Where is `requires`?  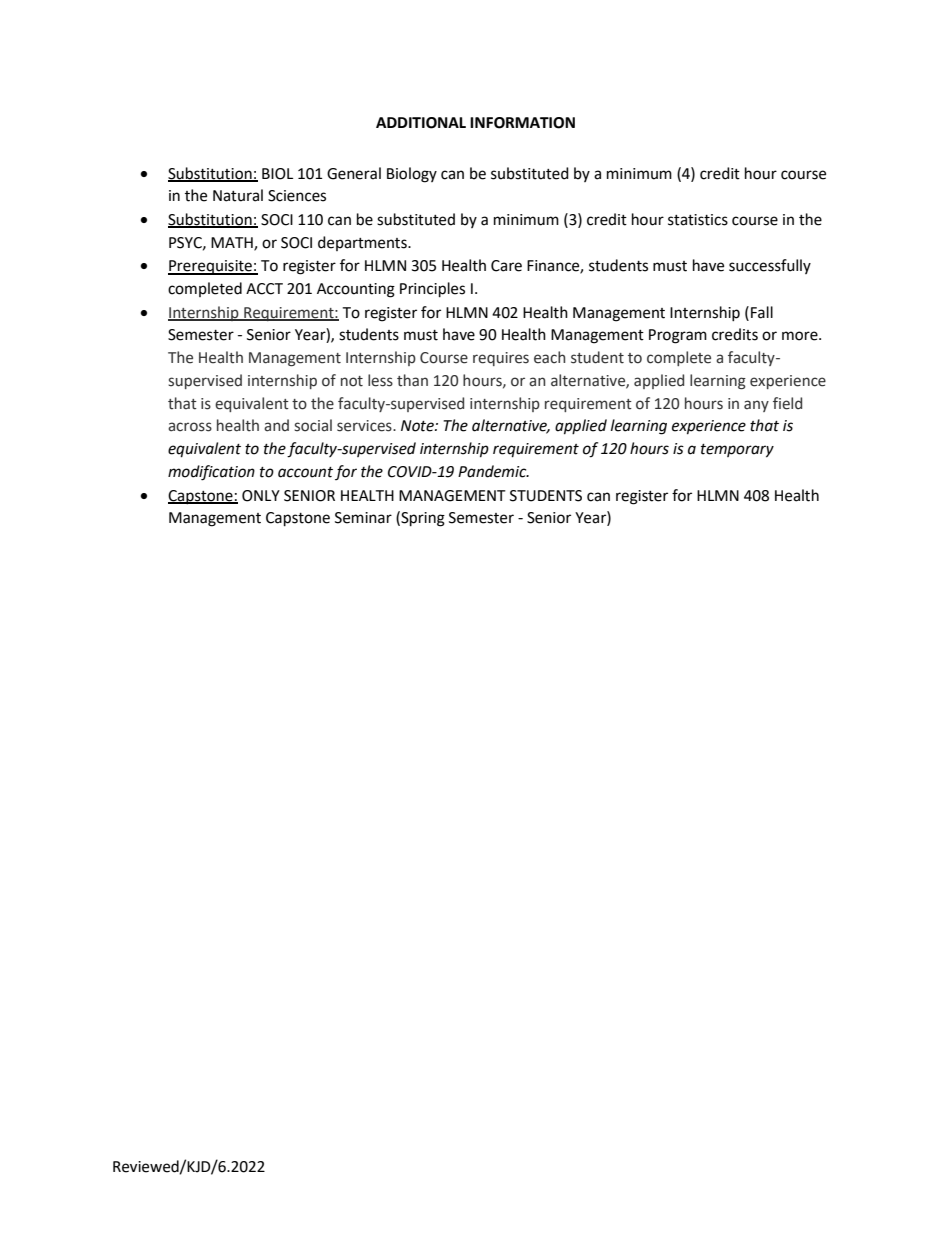 requires is located at coordinates (501, 359).
